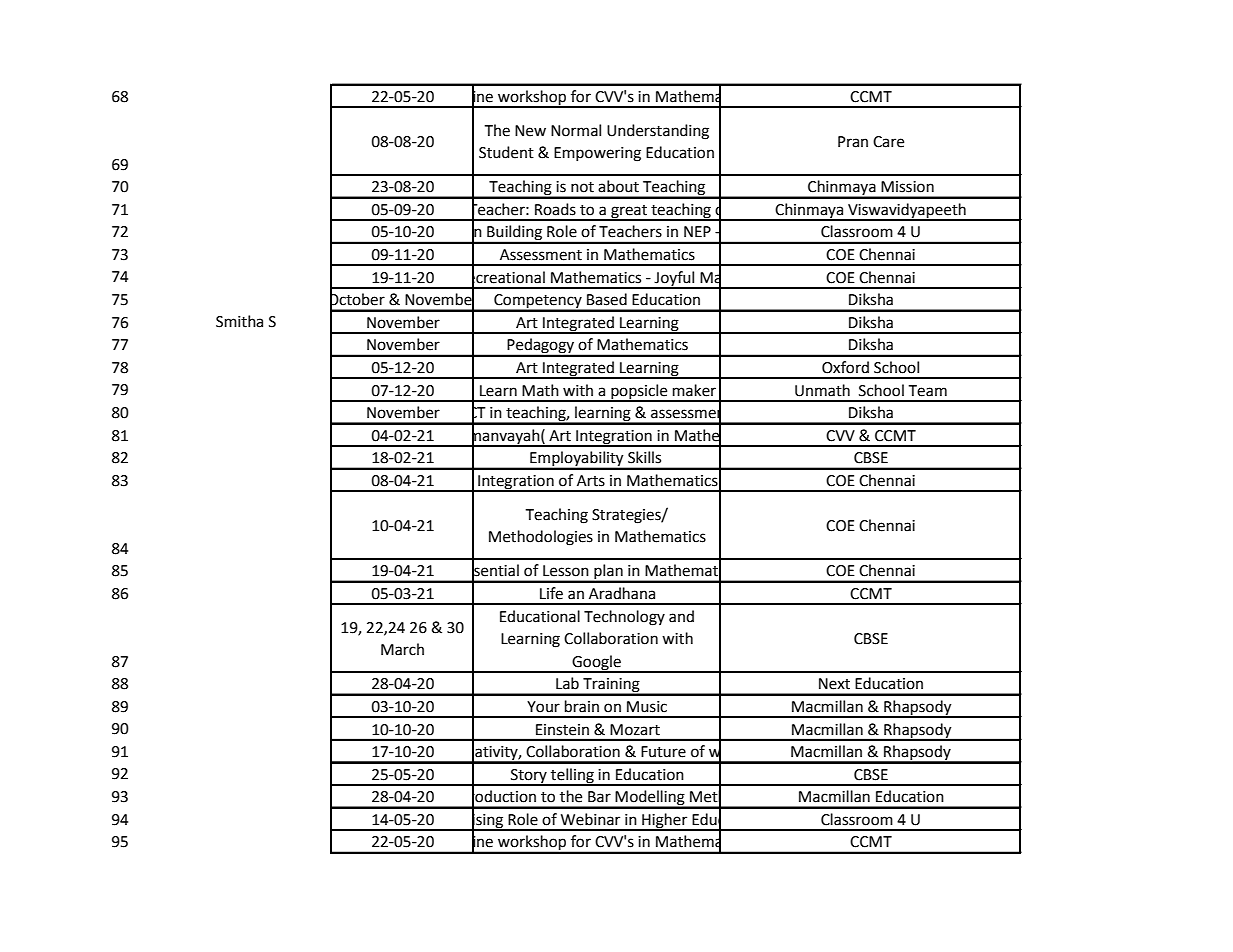 Image resolution: width=1233 pixels, height=952 pixels. What do you see at coordinates (834, 684) in the image?
I see `Next` at bounding box center [834, 684].
